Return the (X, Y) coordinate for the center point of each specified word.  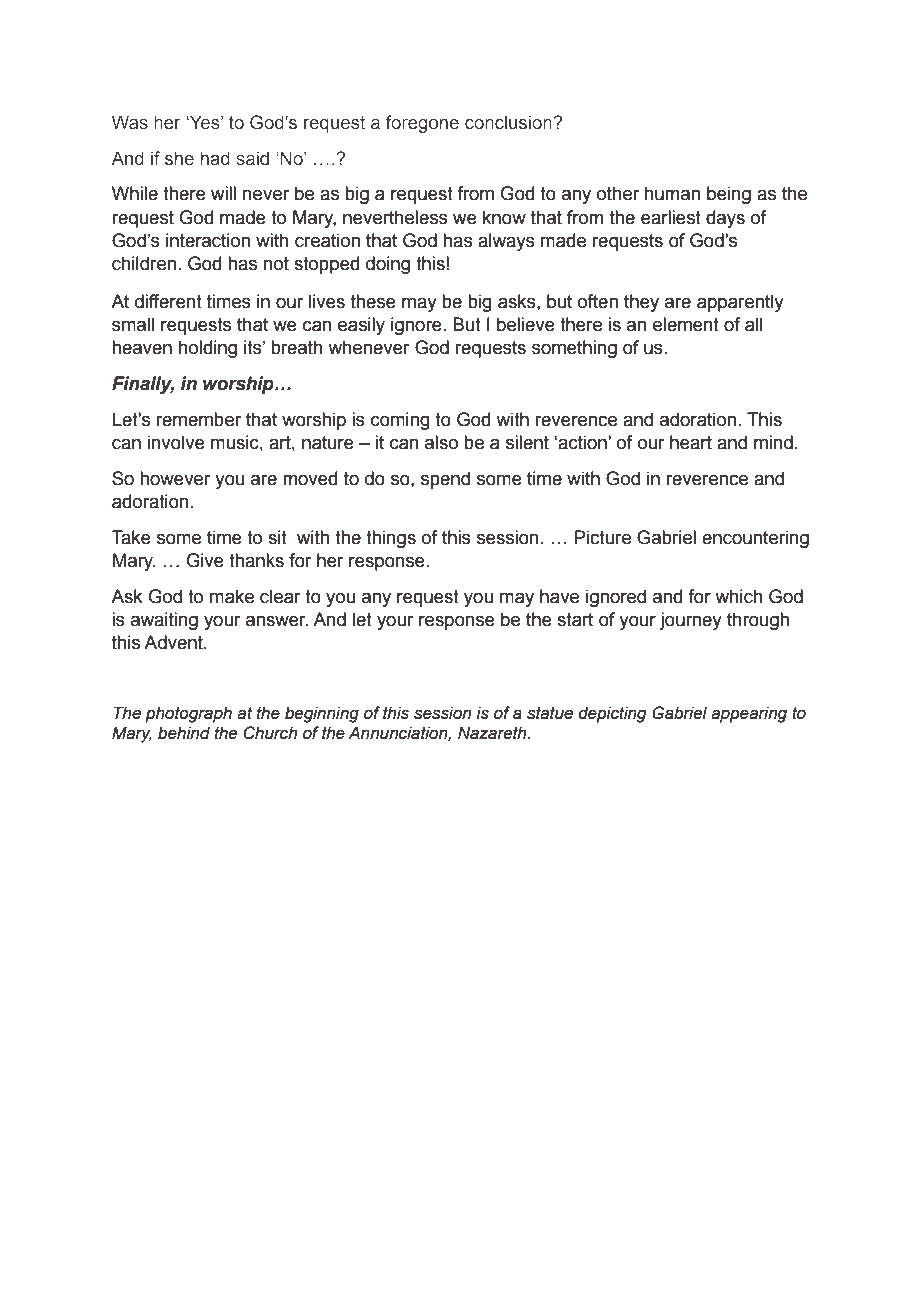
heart (691, 442)
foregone (422, 124)
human (672, 193)
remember (199, 419)
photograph (188, 714)
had (215, 158)
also (441, 442)
